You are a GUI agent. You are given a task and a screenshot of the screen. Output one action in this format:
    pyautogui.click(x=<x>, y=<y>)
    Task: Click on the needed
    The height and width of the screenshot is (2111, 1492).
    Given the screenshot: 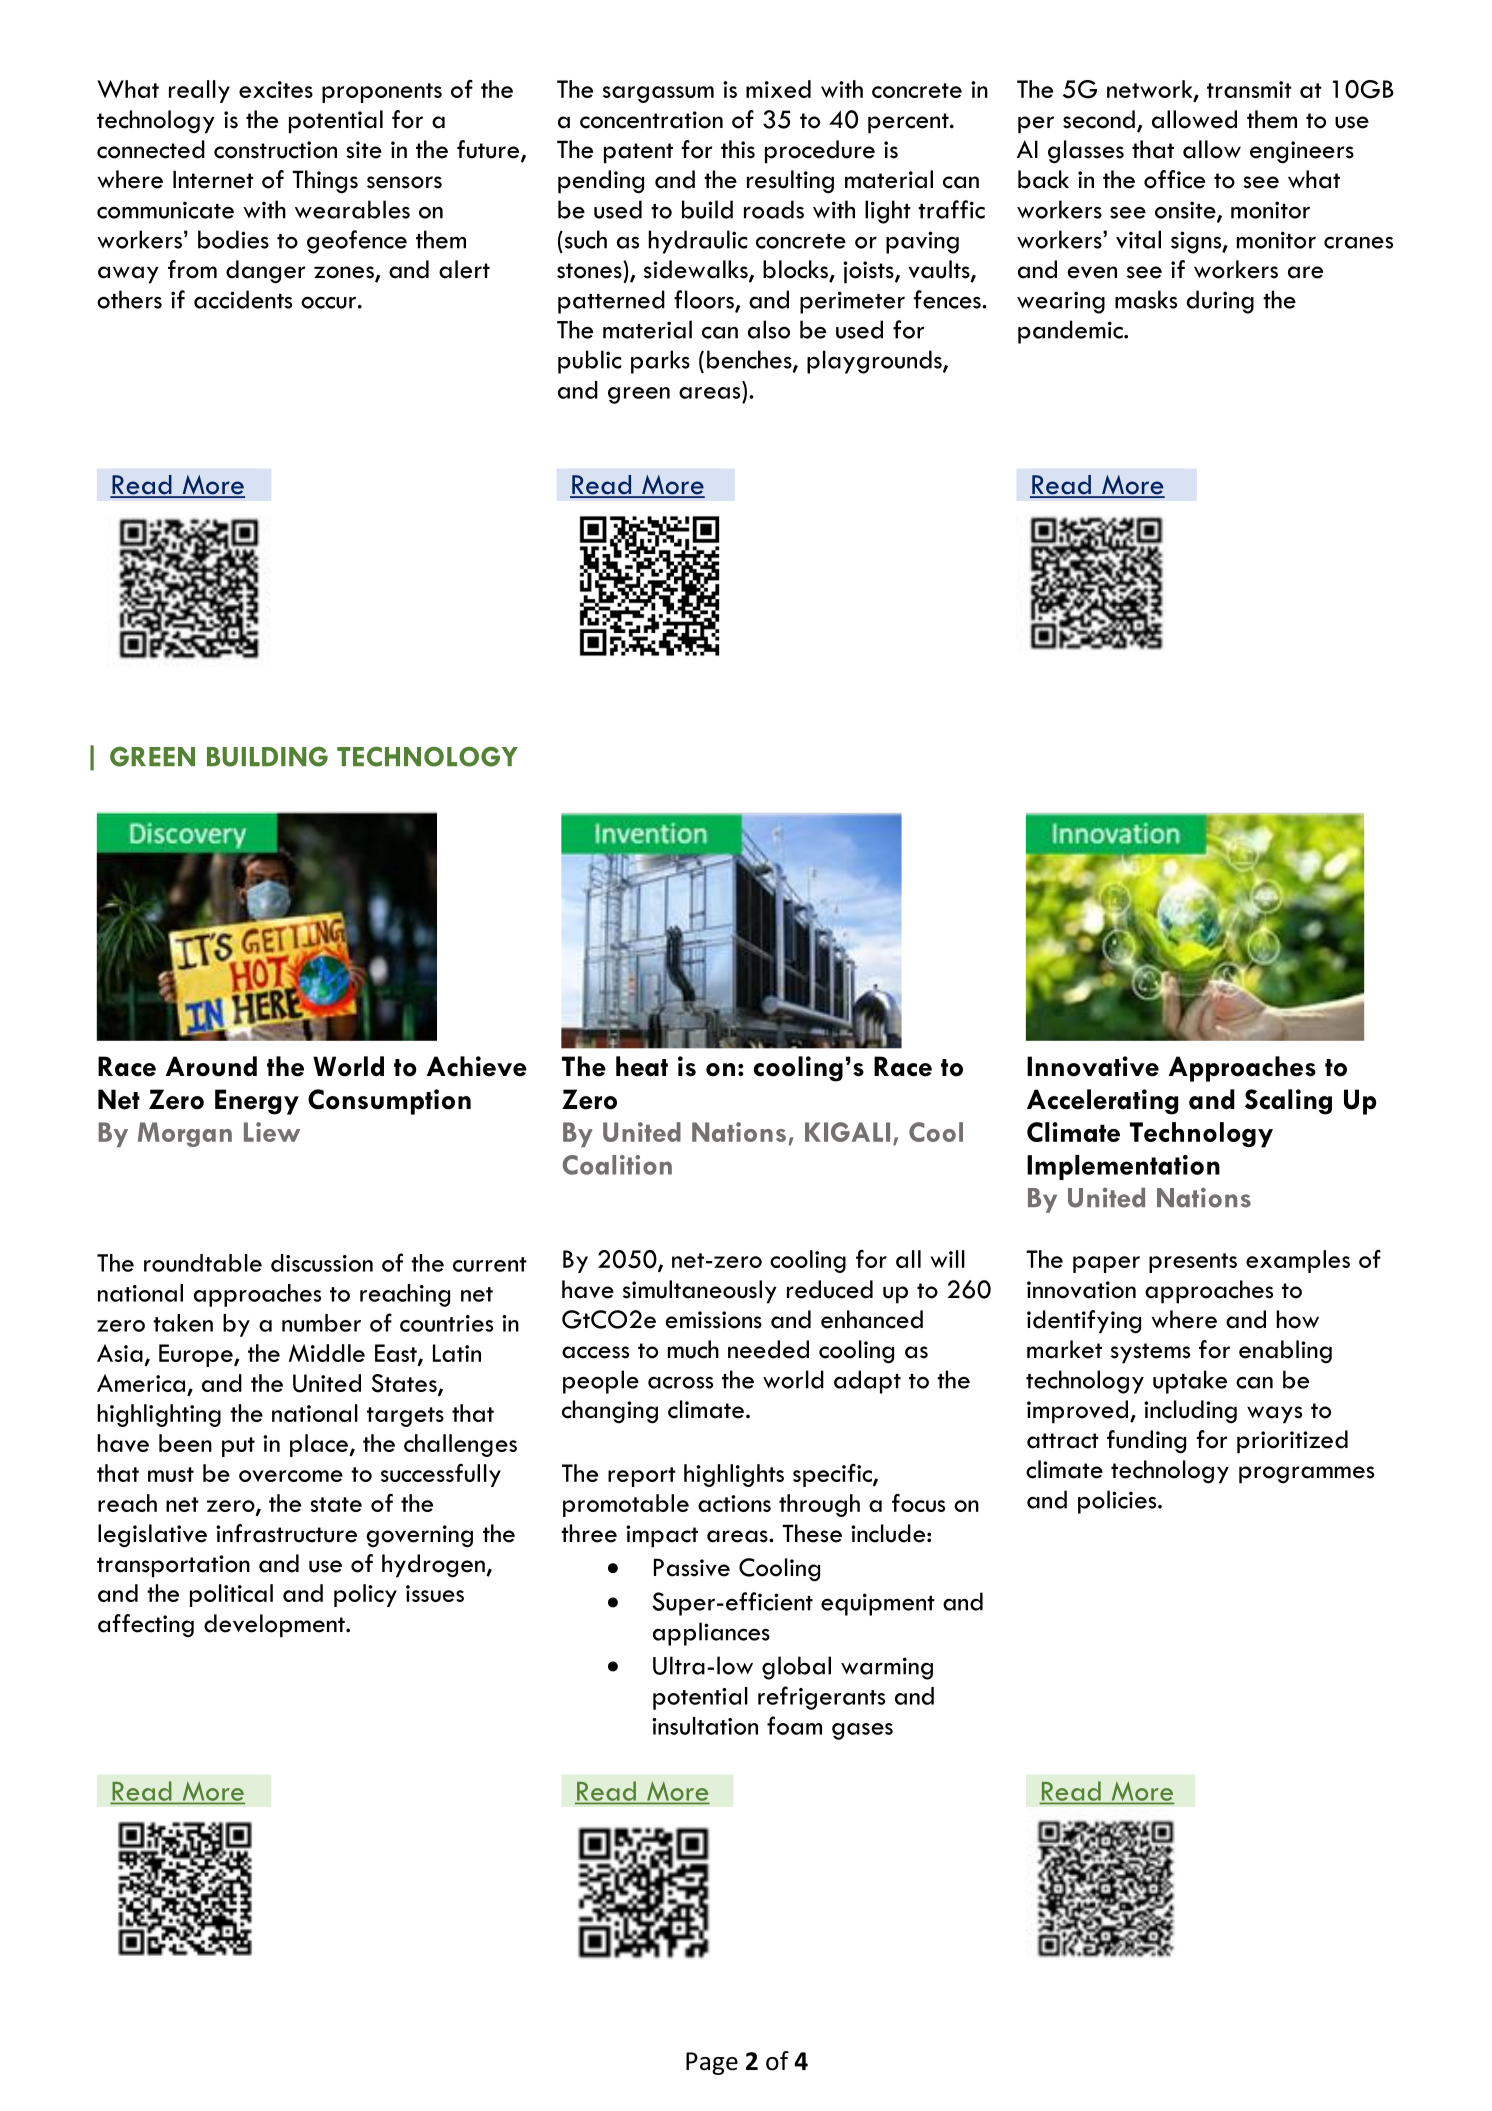 What is the action you would take?
    pyautogui.click(x=768, y=1349)
